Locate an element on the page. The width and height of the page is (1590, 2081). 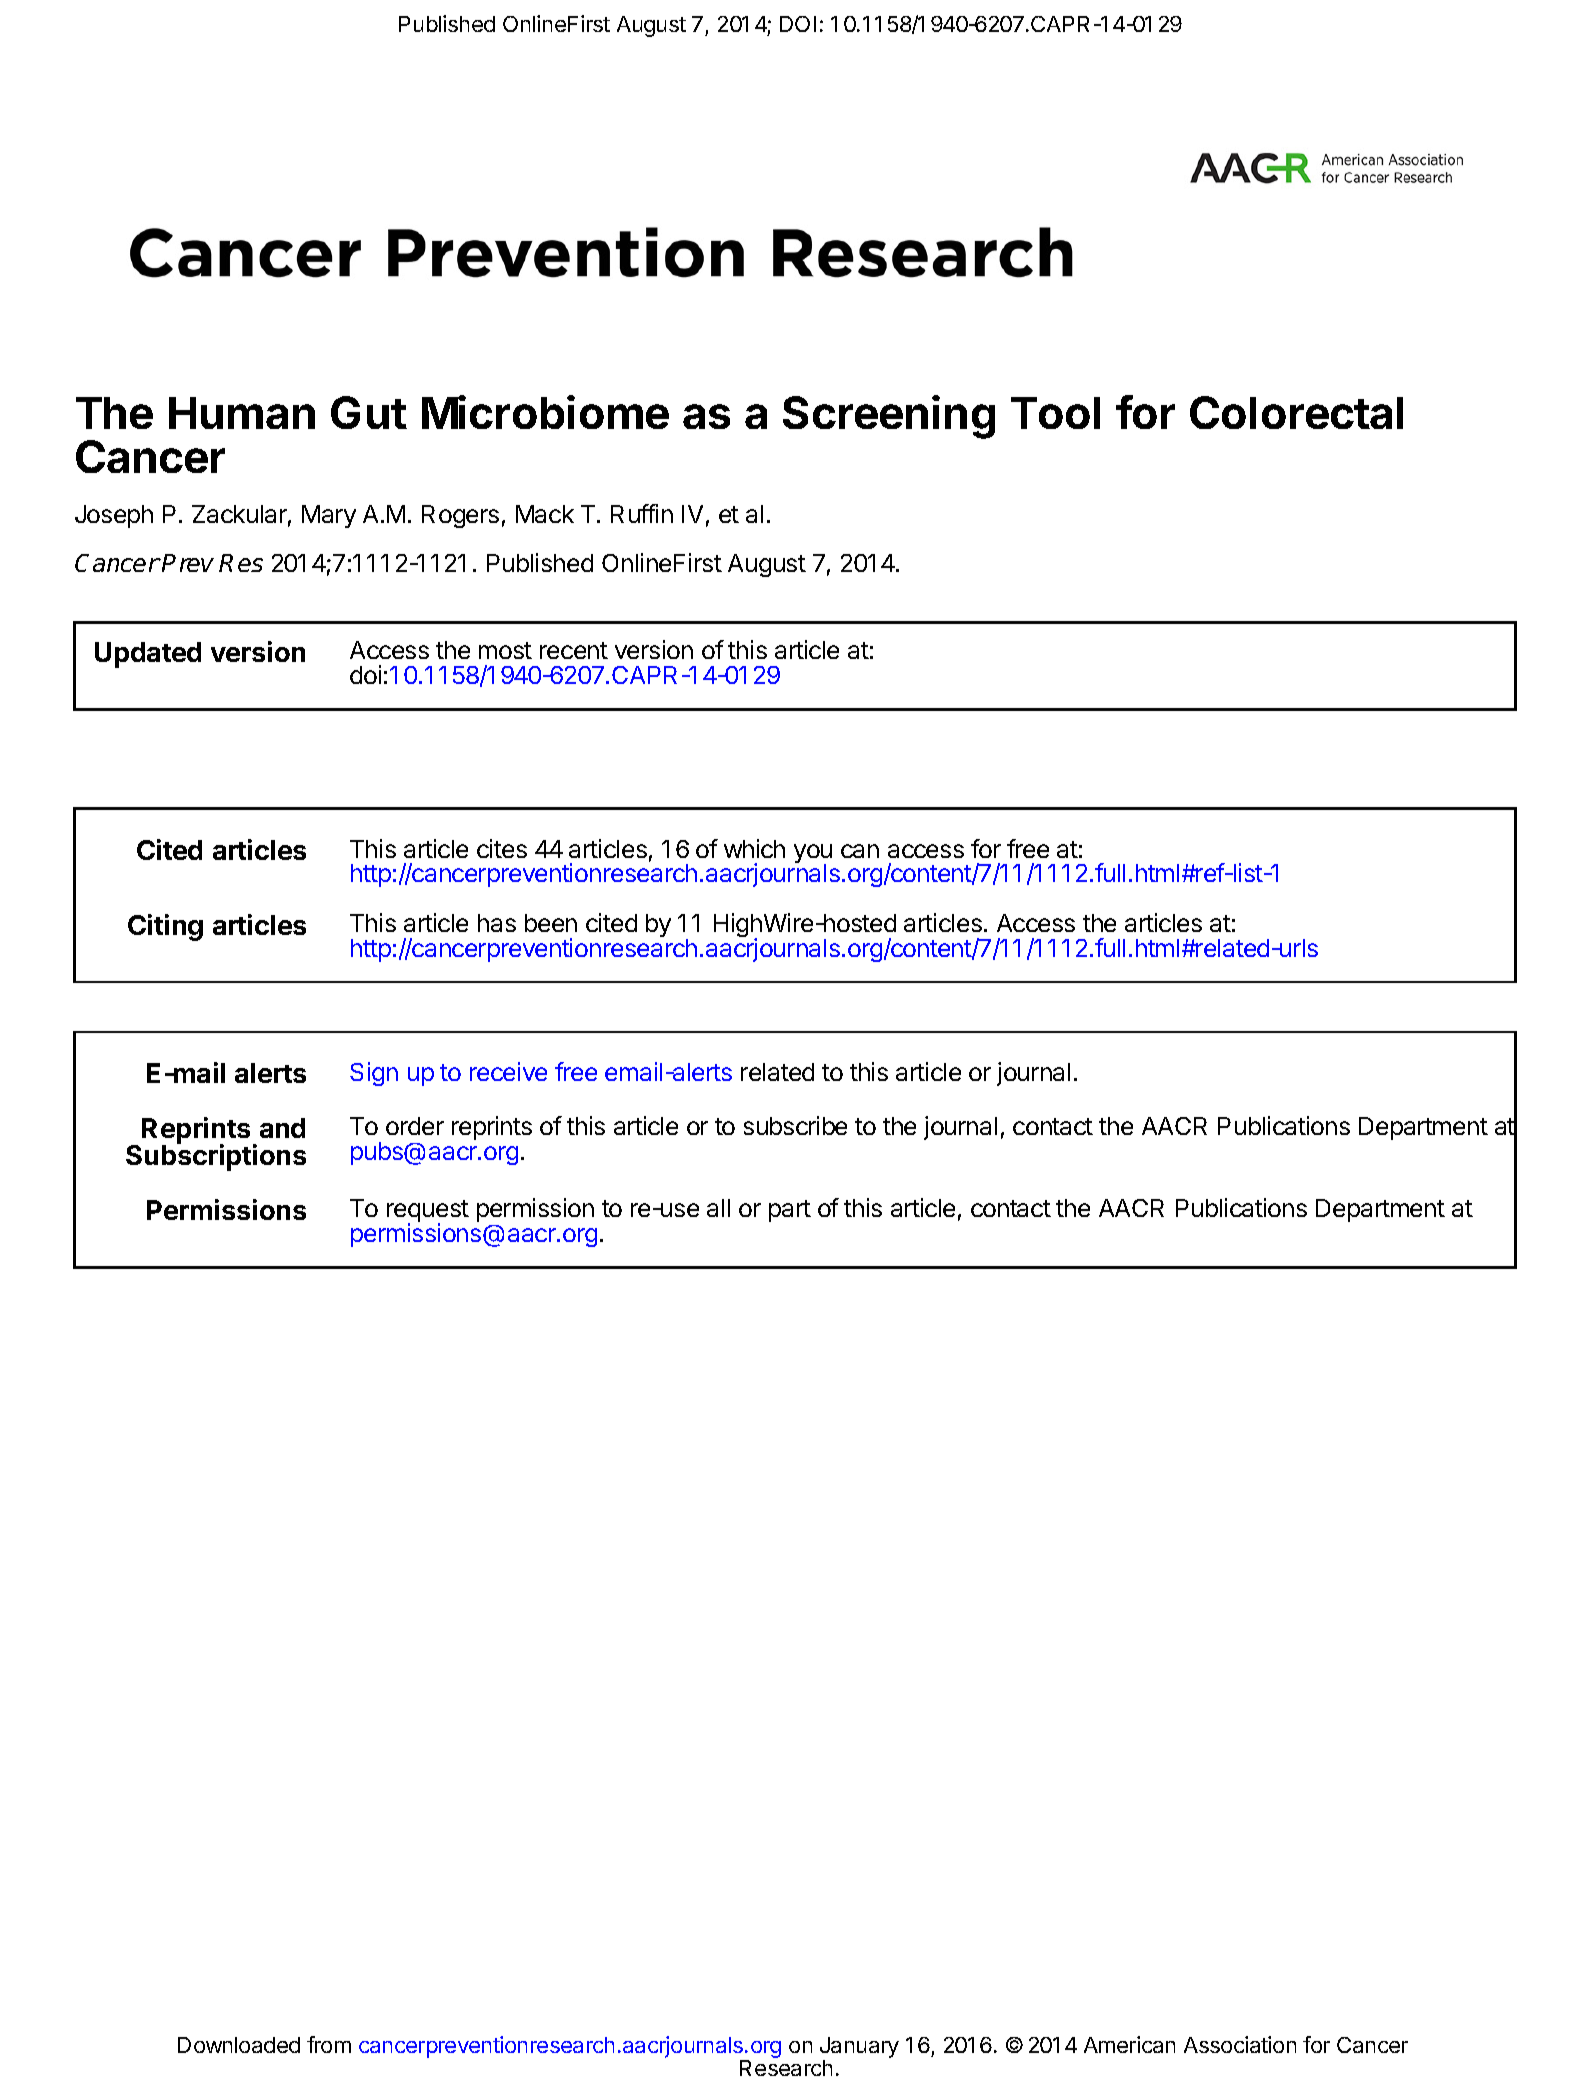
January is located at coordinates (859, 2049).
